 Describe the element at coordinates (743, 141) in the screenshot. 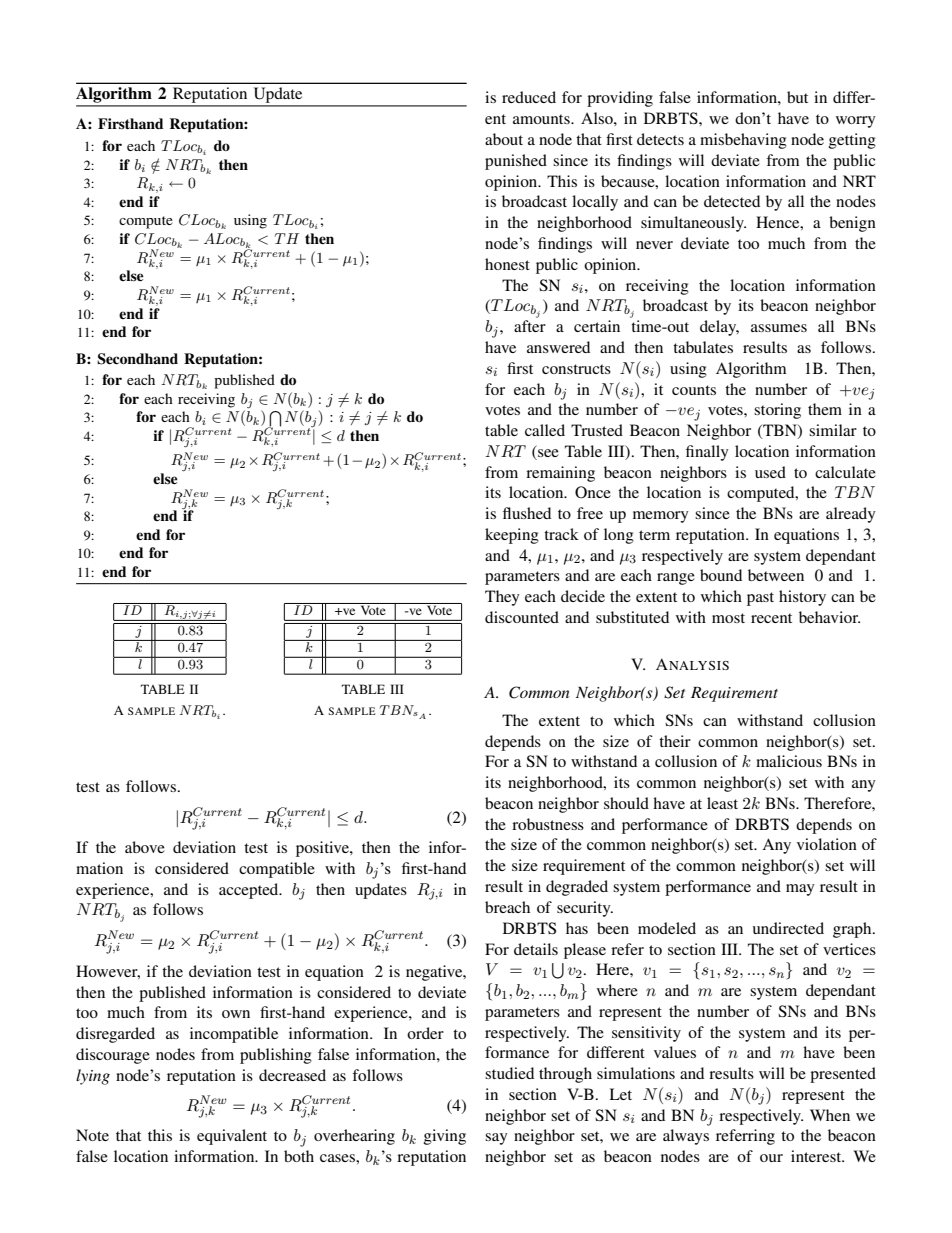

I see `misbehaving` at that location.
